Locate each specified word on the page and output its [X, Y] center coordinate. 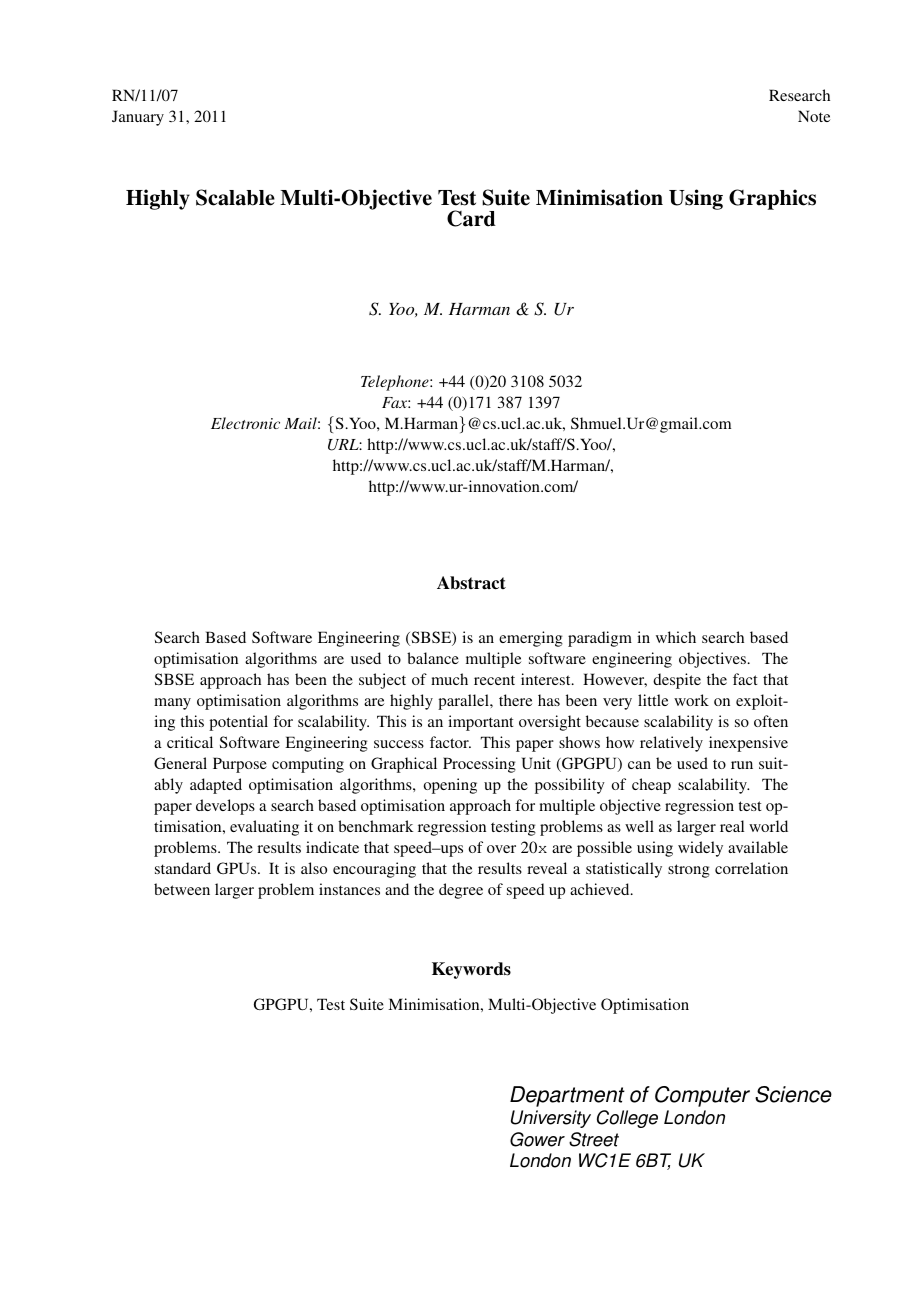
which [676, 637]
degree [461, 891]
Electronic [245, 423]
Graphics [772, 199]
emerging [531, 639]
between [182, 889]
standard [183, 868]
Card [471, 218]
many [172, 704]
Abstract [471, 583]
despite [677, 681]
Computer [702, 1096]
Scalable [235, 197]
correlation [751, 868]
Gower [537, 1139]
